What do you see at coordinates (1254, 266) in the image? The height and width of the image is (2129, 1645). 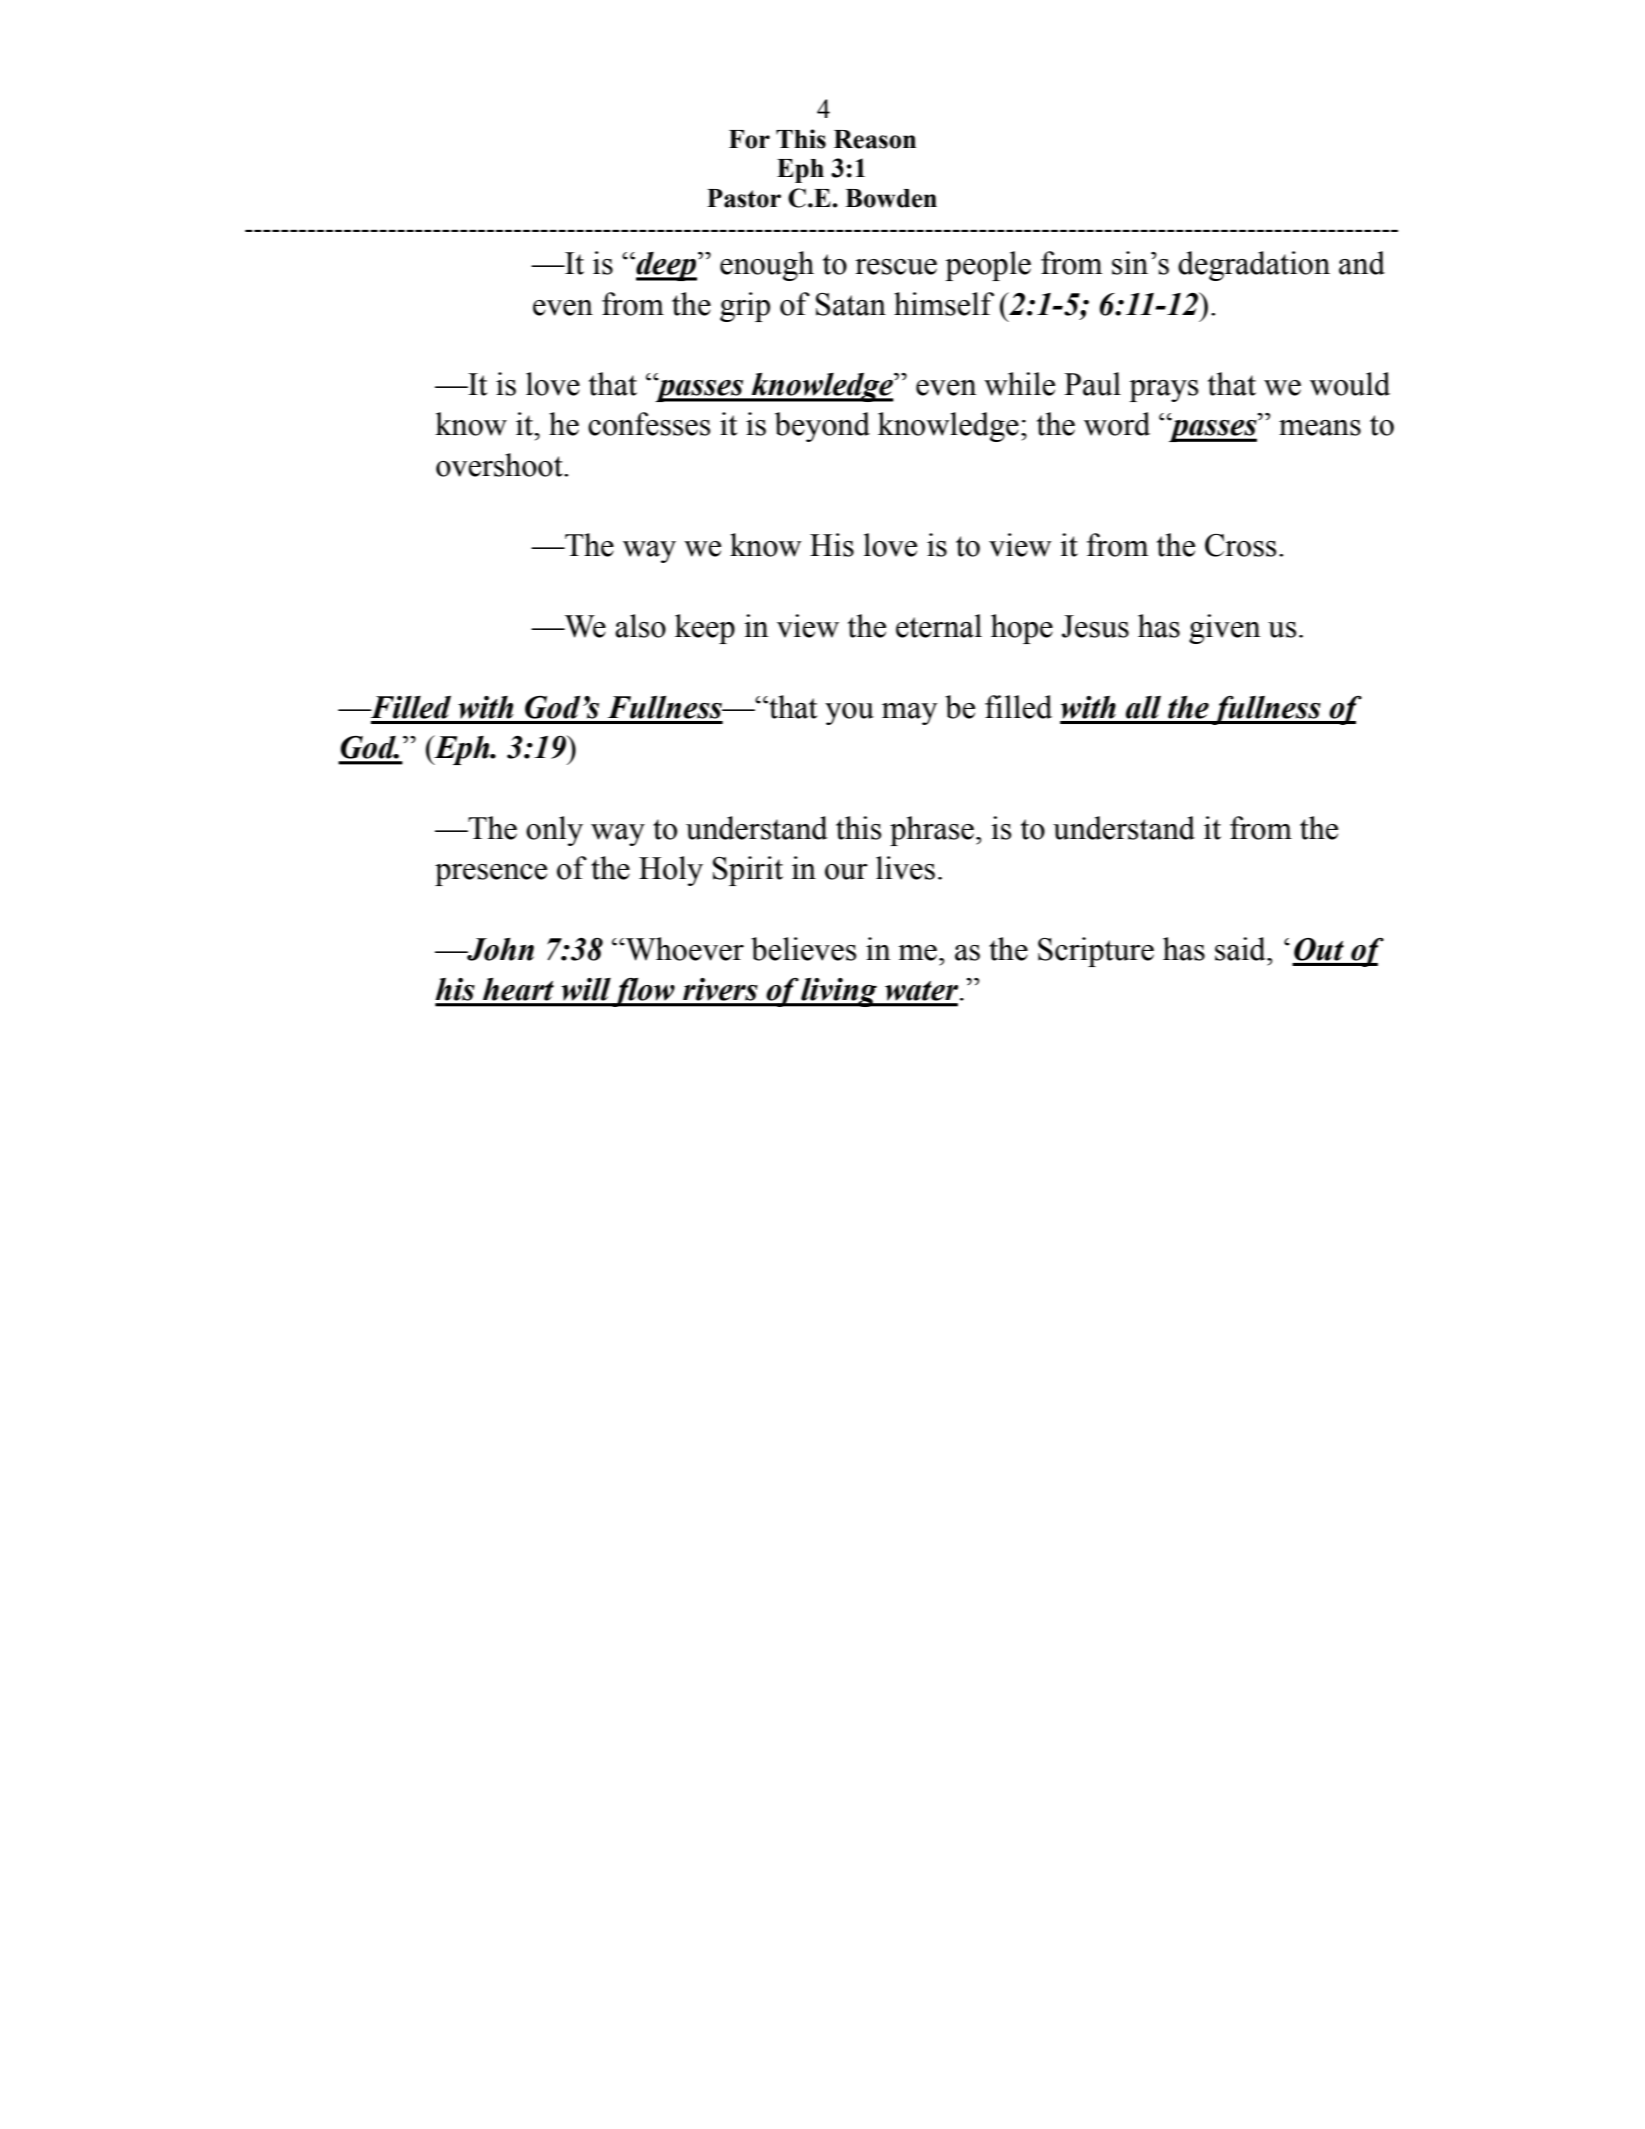 I see `degradation` at bounding box center [1254, 266].
